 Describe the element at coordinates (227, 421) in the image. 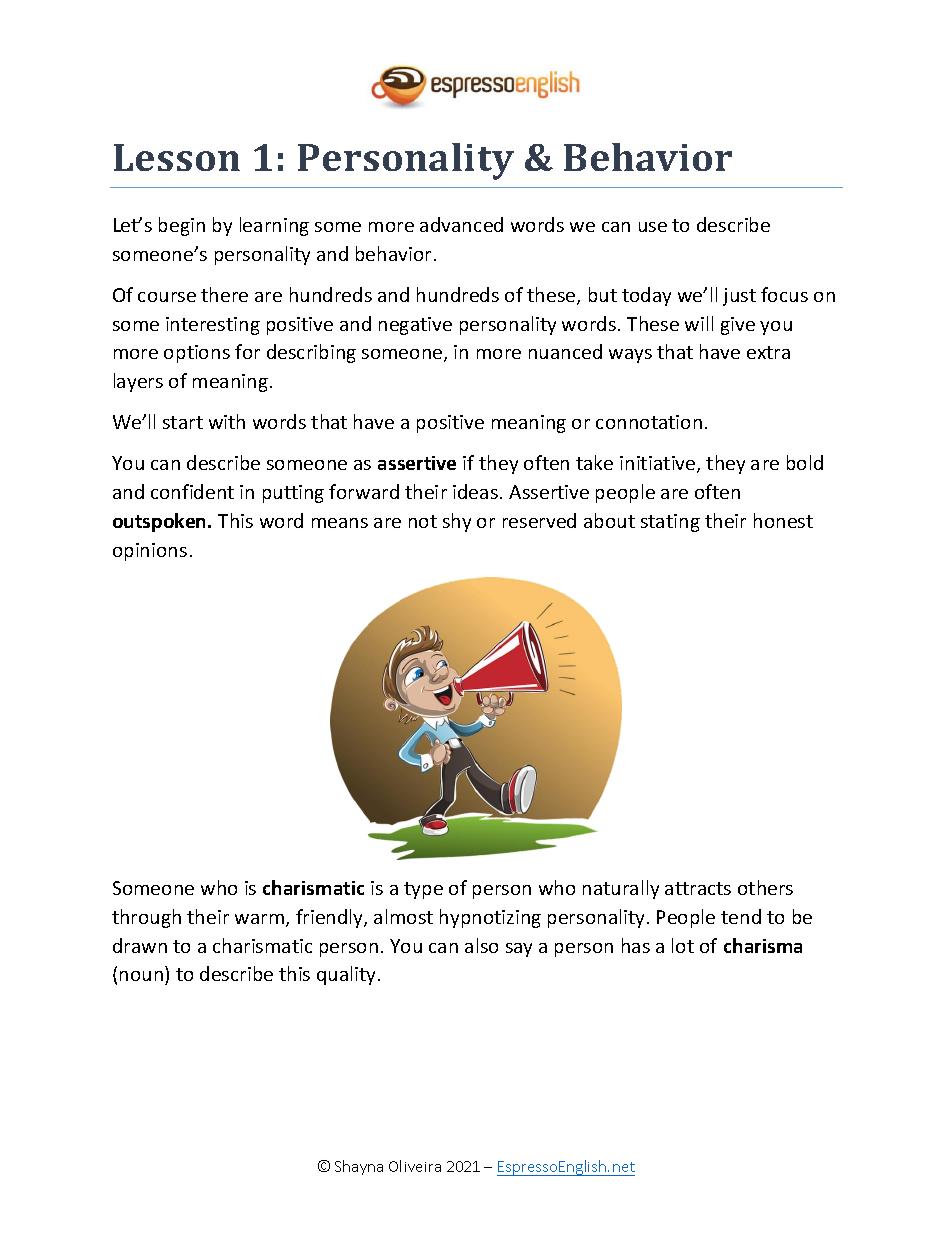

I see `with` at that location.
